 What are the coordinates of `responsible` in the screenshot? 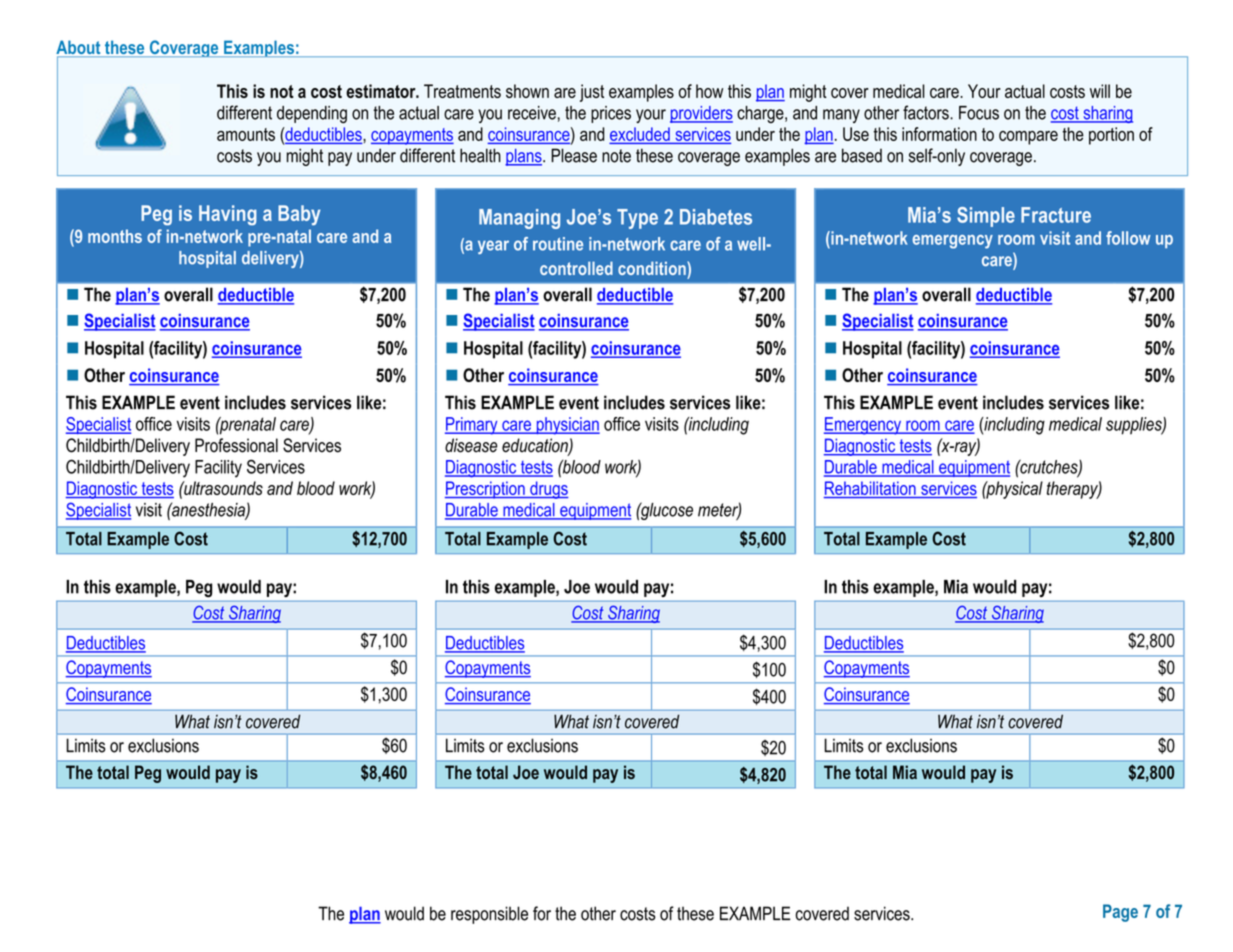 It's located at (489, 915).
